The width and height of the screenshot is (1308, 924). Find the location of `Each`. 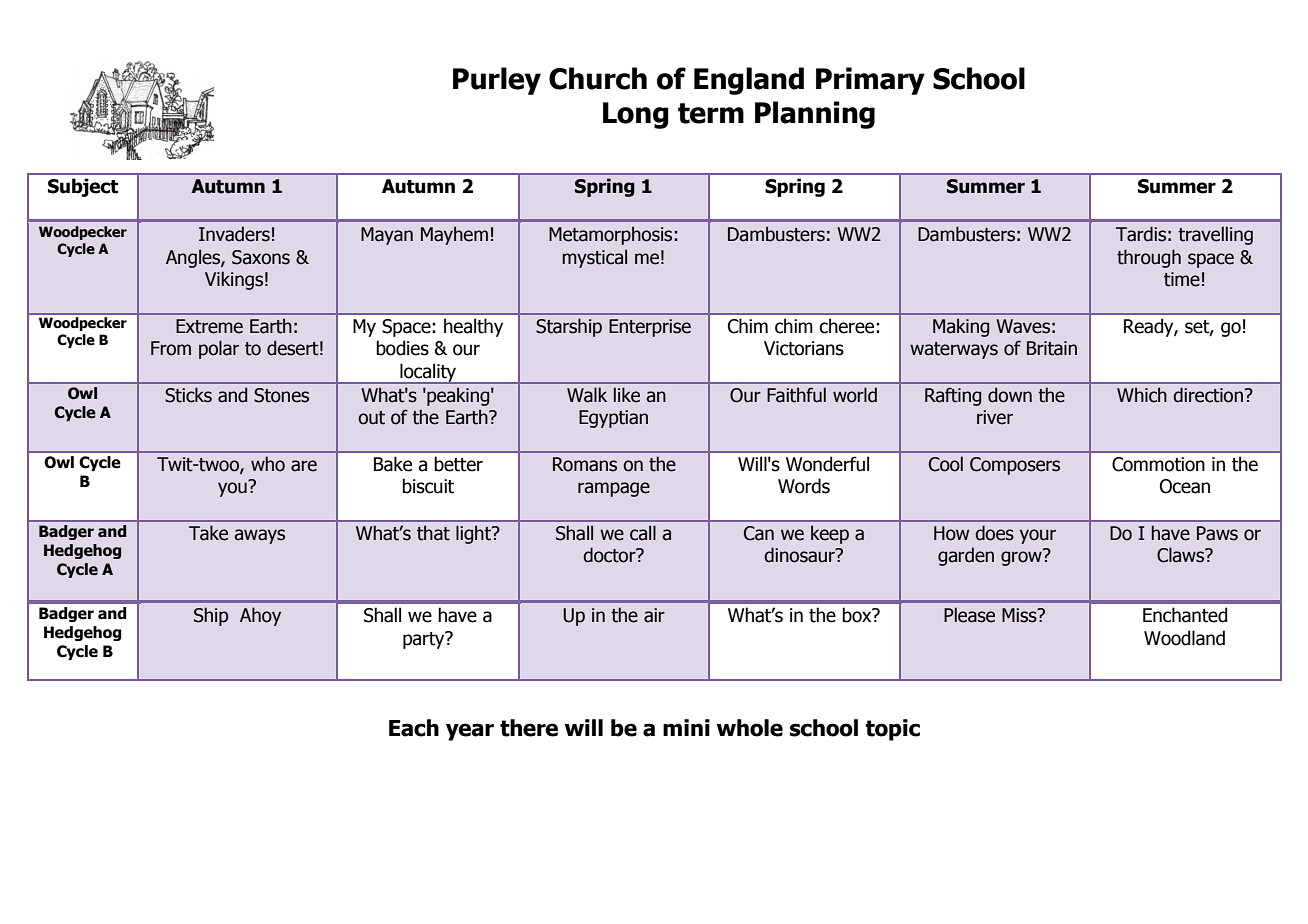

Each is located at coordinates (414, 728).
